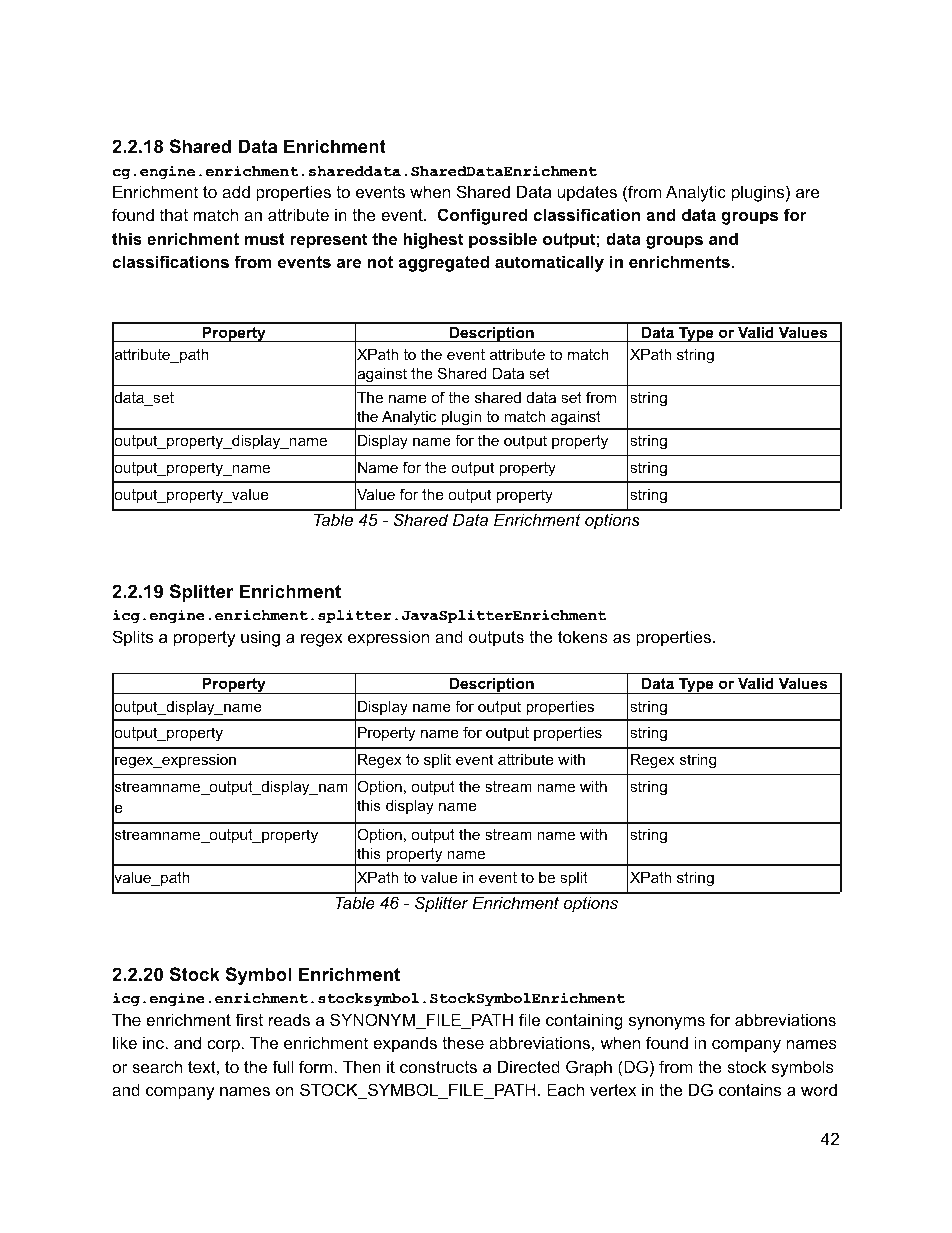 The height and width of the screenshot is (1233, 952). I want to click on that, so click(174, 214).
